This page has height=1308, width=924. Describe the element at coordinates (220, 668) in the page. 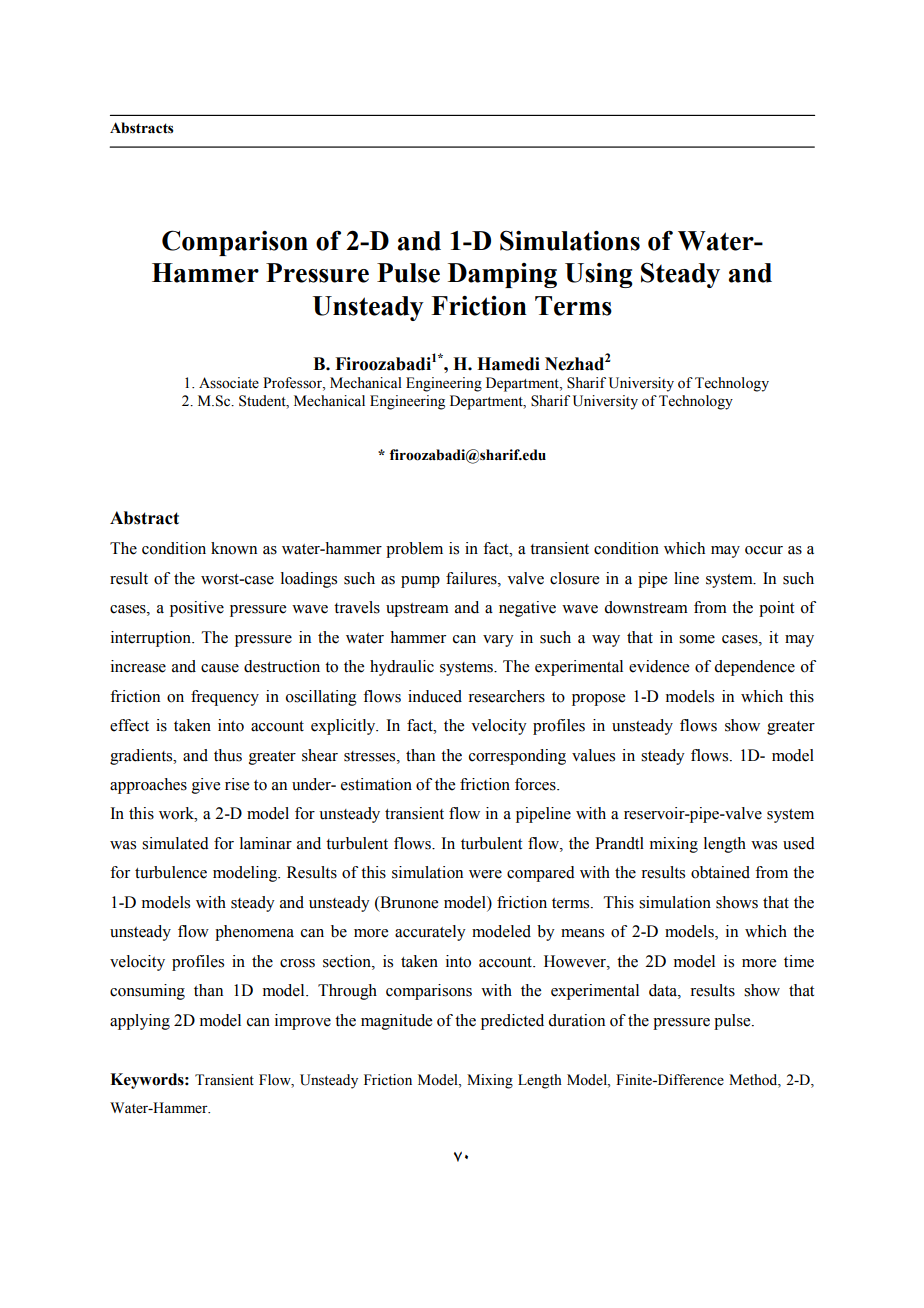

I see `cause` at that location.
